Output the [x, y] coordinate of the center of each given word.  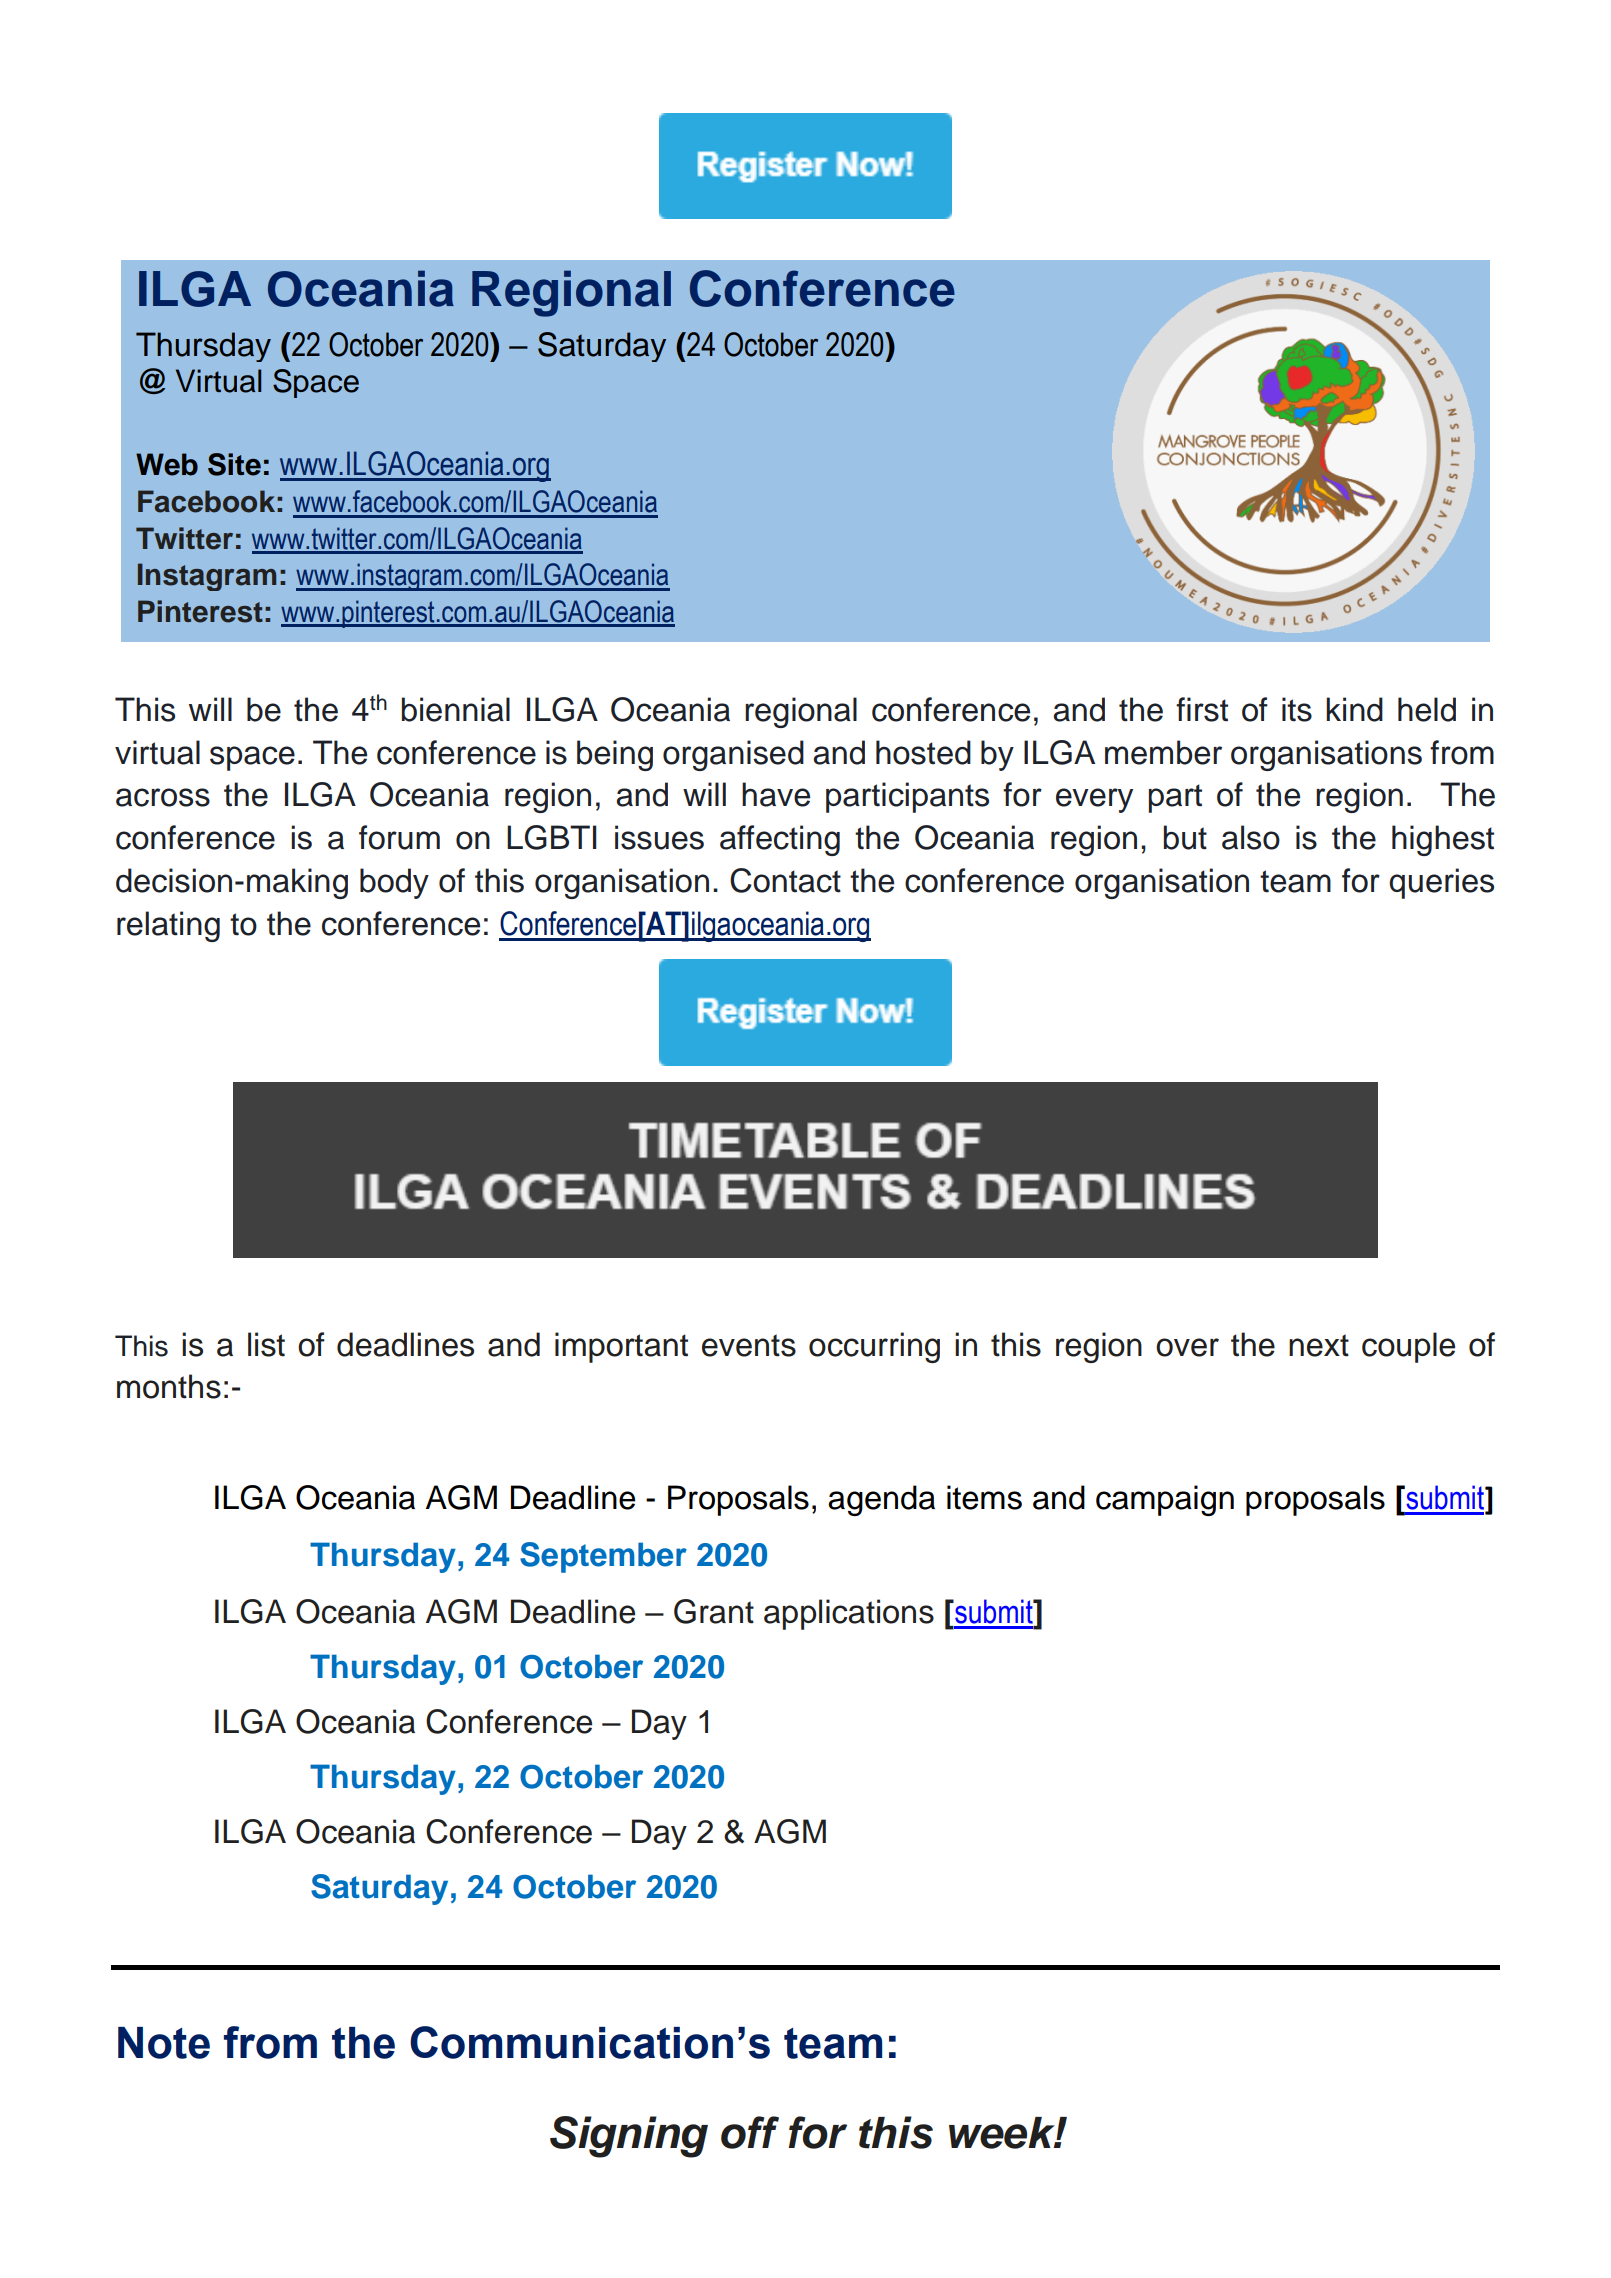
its [1297, 709]
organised [733, 755]
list [266, 1344]
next [1319, 1345]
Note [164, 2043]
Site [234, 464]
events [749, 1345]
